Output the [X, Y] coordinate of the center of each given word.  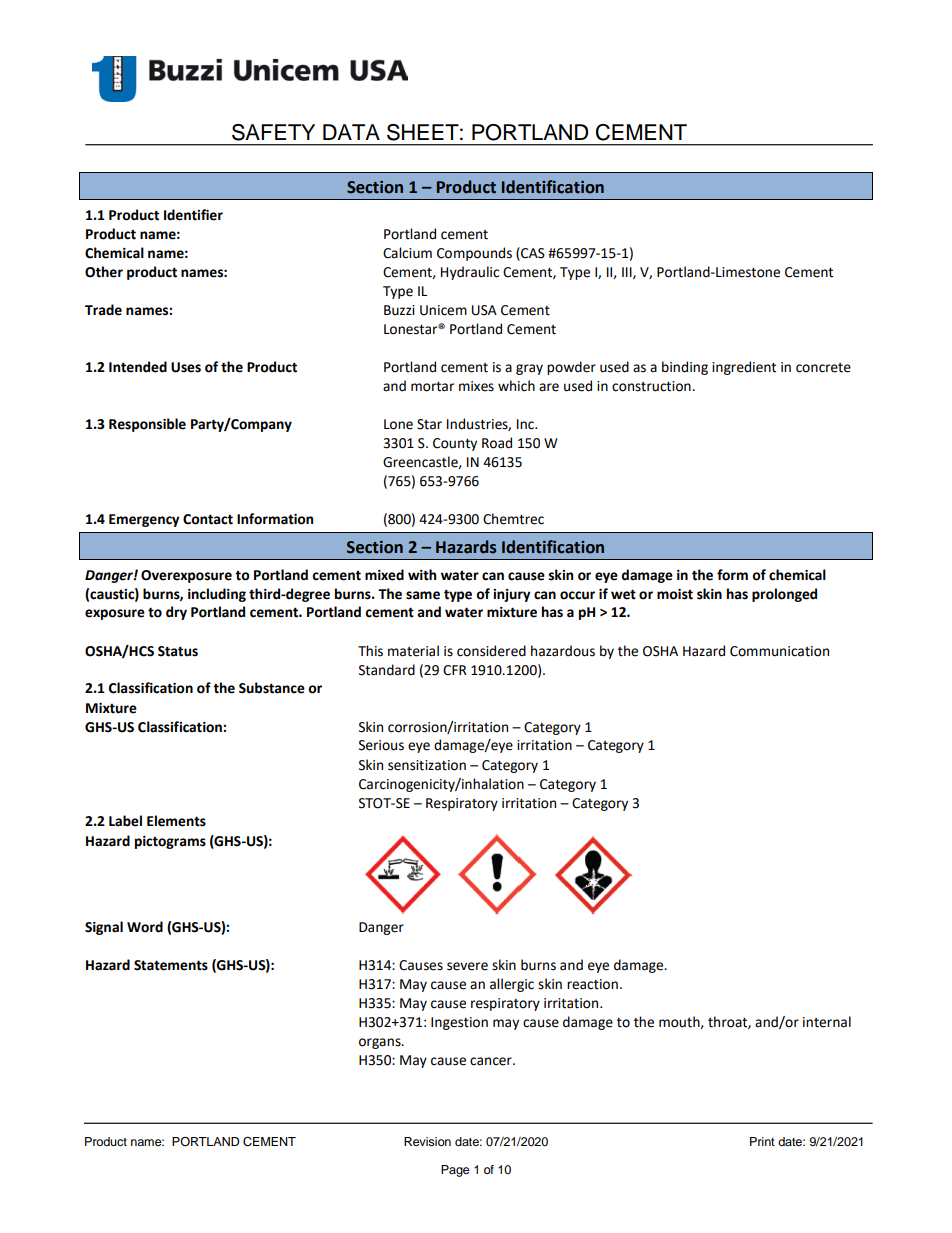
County [455, 444]
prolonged [784, 595]
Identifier [193, 215]
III [628, 273]
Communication [779, 651]
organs [381, 1043]
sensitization [427, 765]
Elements [176, 821]
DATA [351, 132]
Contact [208, 519]
